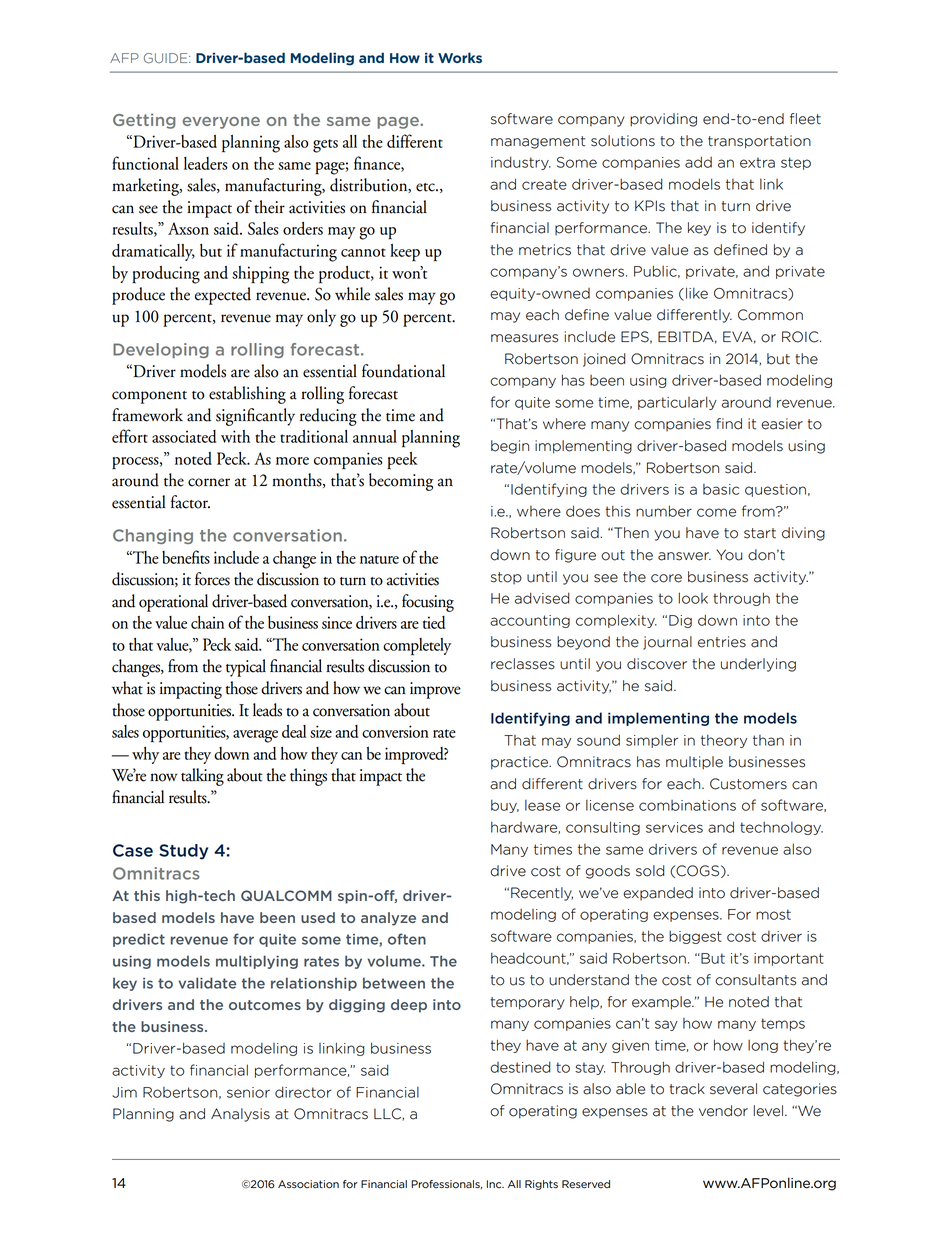 The image size is (952, 1233). I want to click on providing, so click(663, 120).
